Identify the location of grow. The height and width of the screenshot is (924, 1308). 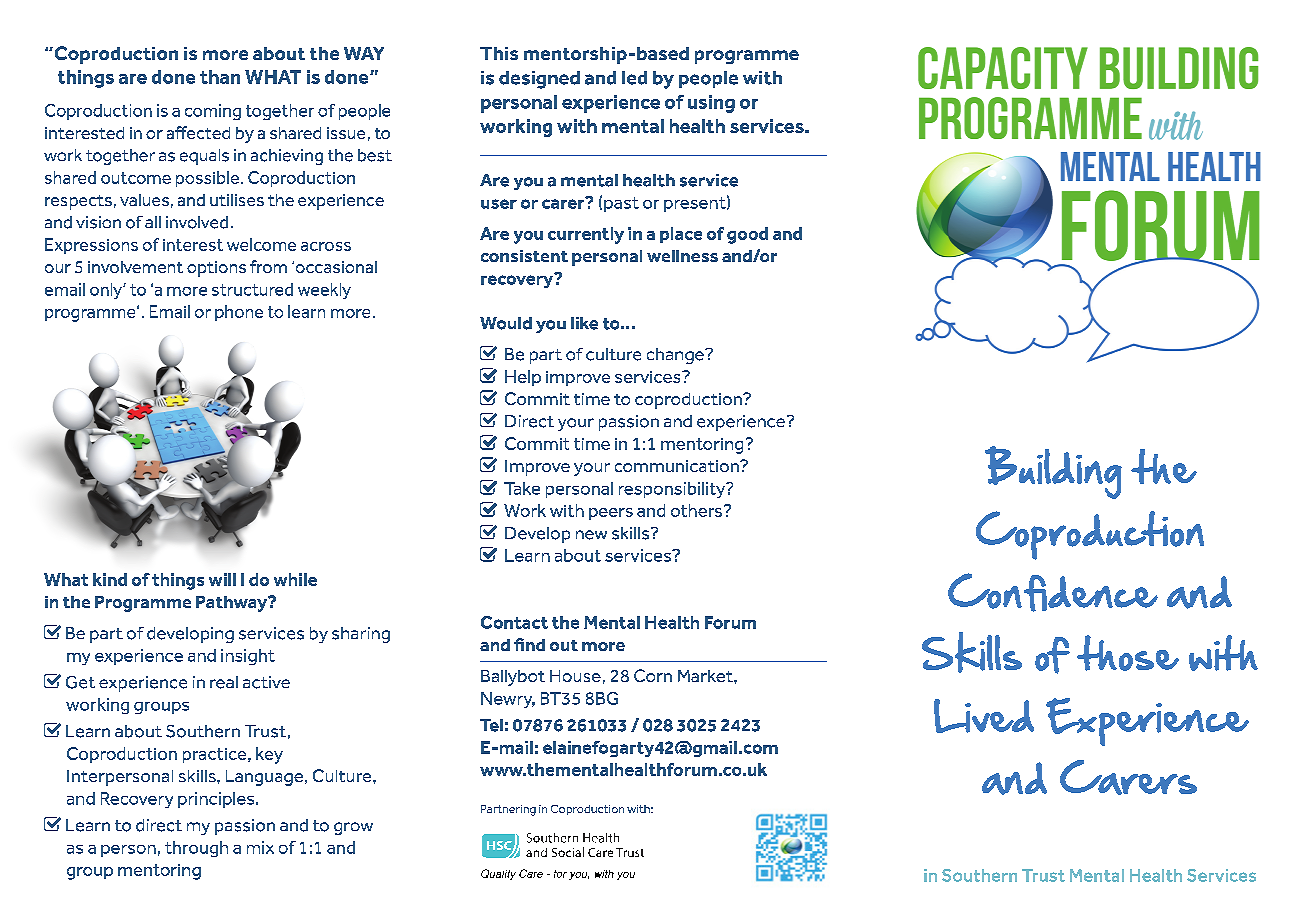
(353, 828).
